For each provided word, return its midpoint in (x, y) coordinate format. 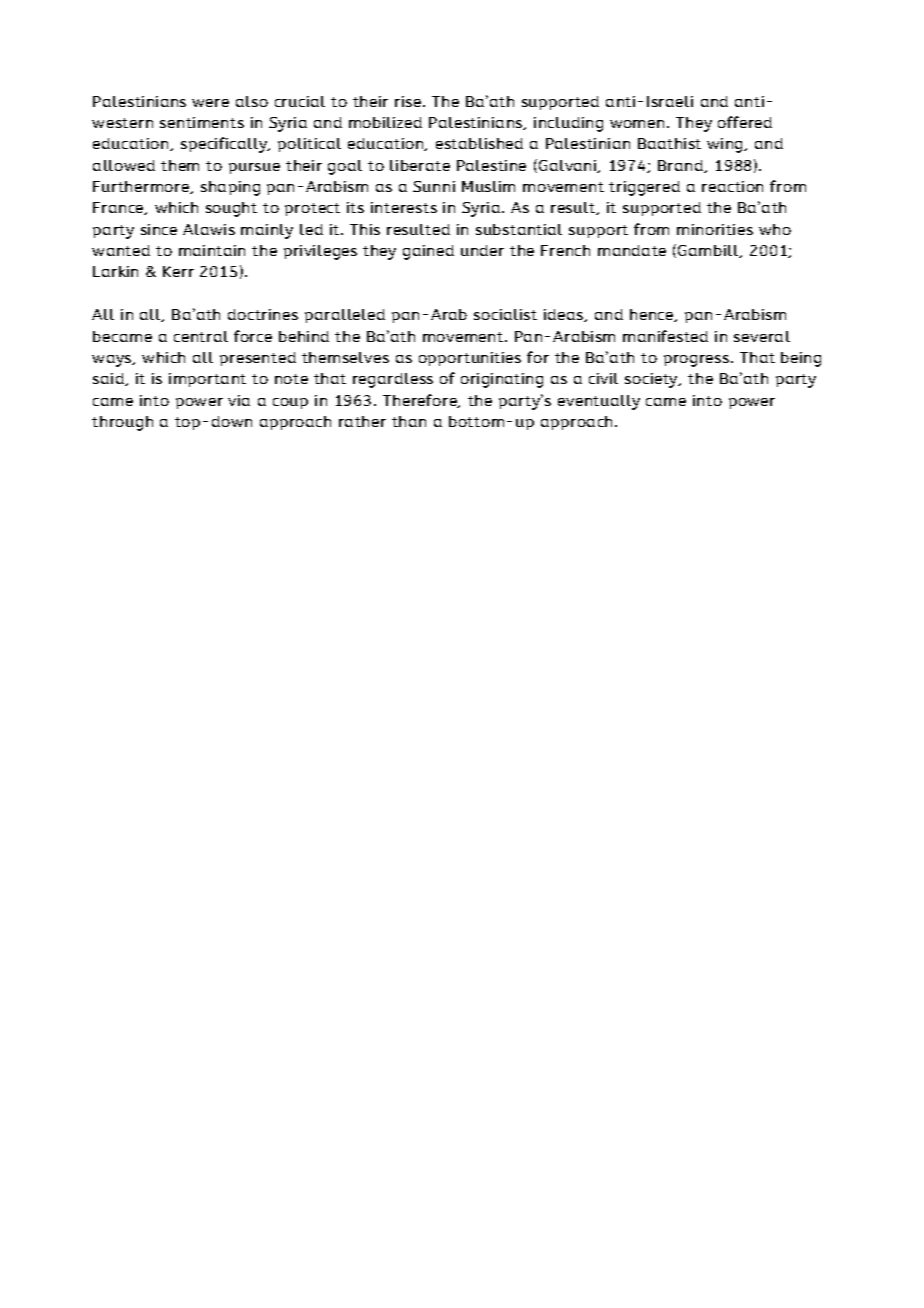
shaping (230, 188)
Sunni (434, 186)
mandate (632, 250)
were (210, 103)
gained (428, 252)
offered (745, 122)
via (239, 400)
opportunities (470, 359)
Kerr (178, 271)
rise (408, 101)
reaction (732, 186)
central (201, 336)
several (762, 336)
